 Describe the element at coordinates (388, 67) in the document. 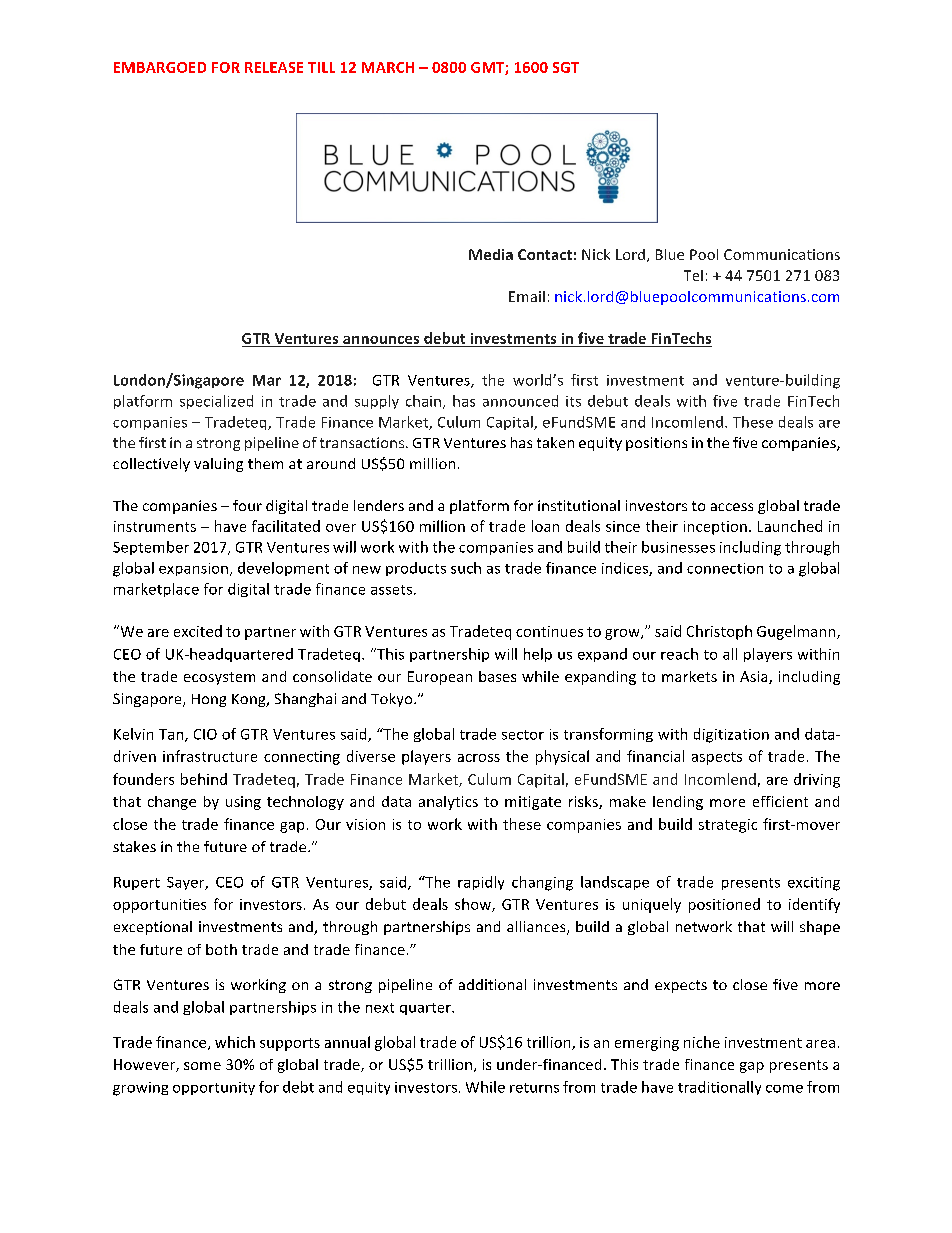

I see `MARCH` at that location.
